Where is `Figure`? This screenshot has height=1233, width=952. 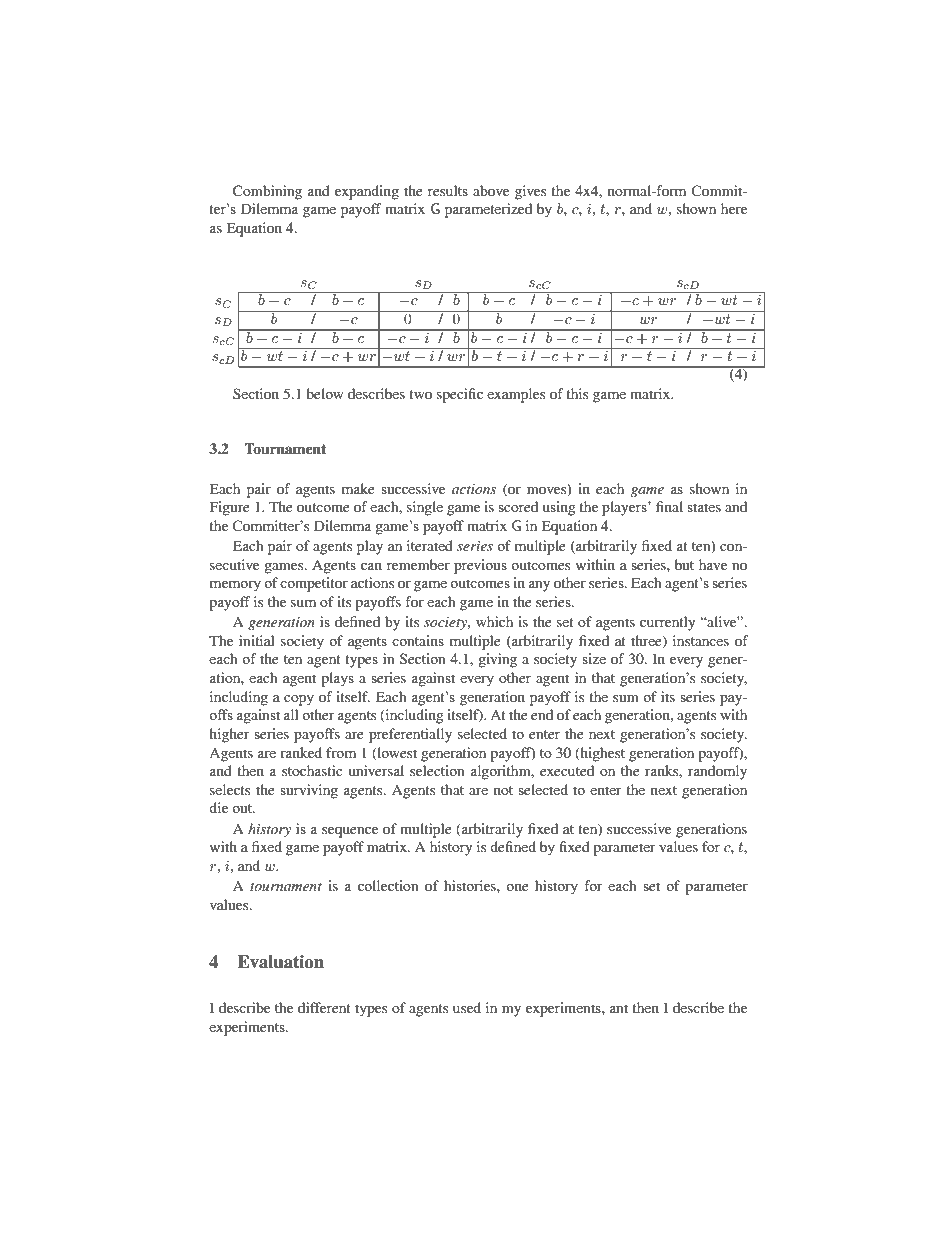 Figure is located at coordinates (230, 508).
